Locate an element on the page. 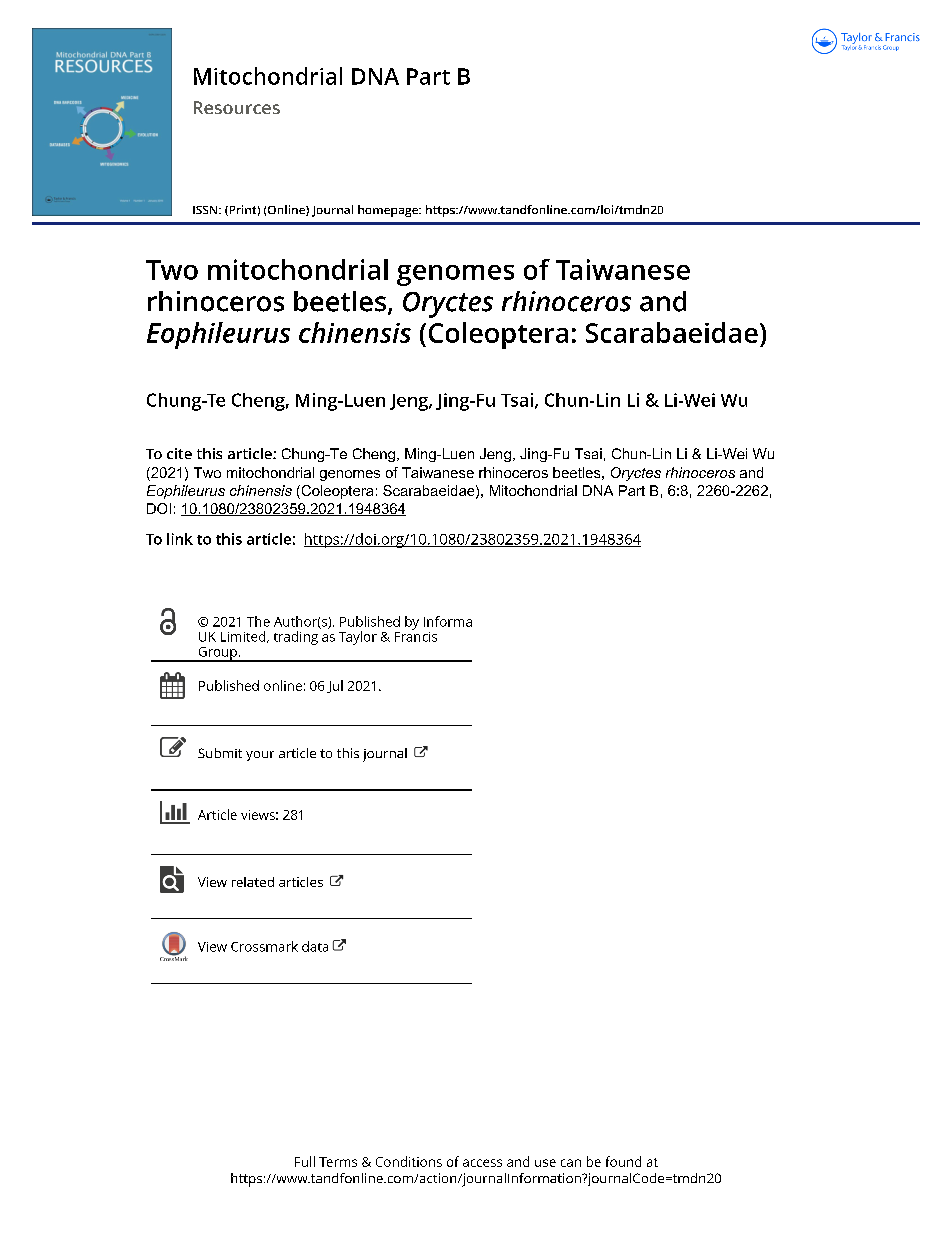  homepage is located at coordinates (389, 211).
